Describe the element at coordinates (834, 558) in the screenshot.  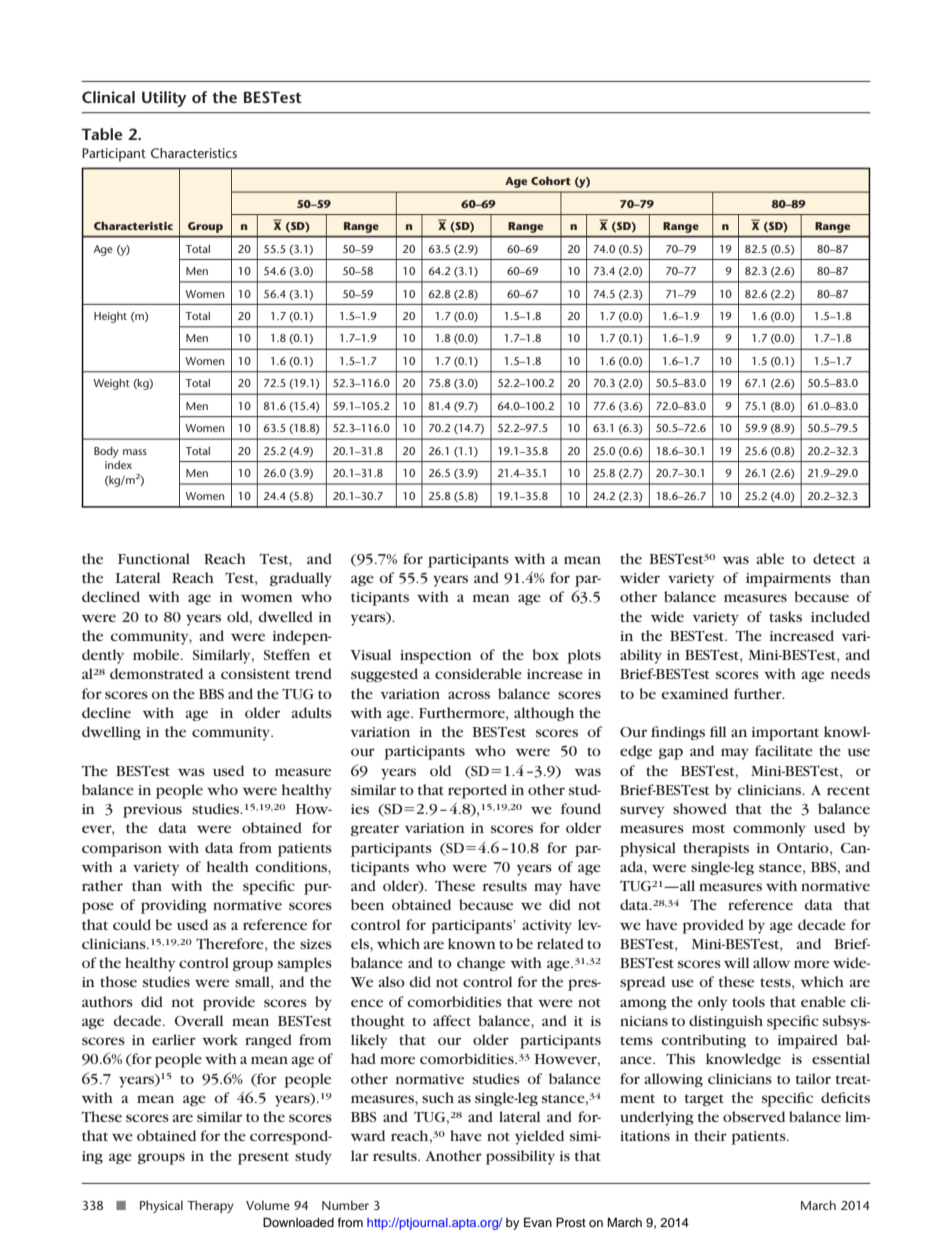
I see `detect` at that location.
